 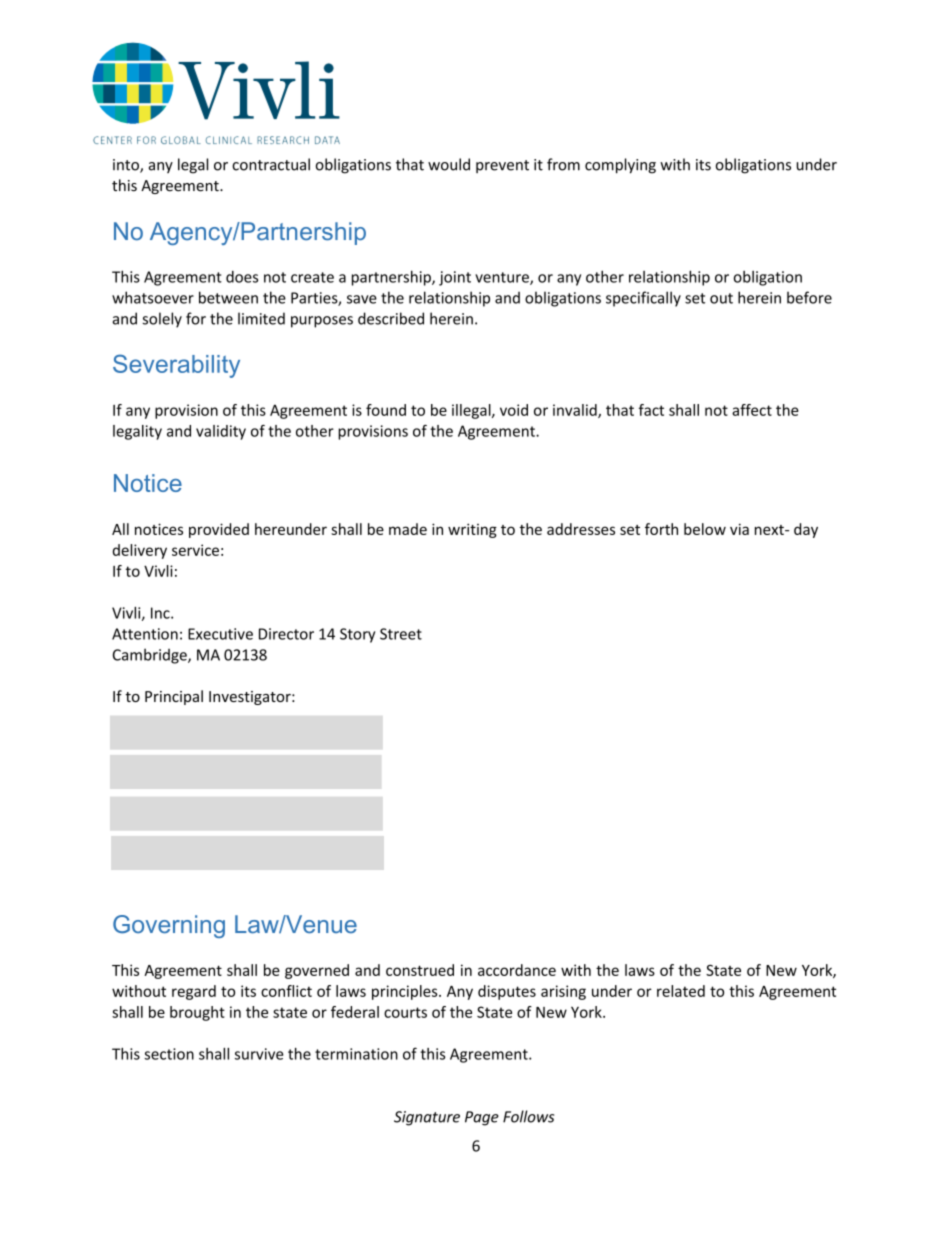 What do you see at coordinates (620, 166) in the screenshot?
I see `complying` at bounding box center [620, 166].
